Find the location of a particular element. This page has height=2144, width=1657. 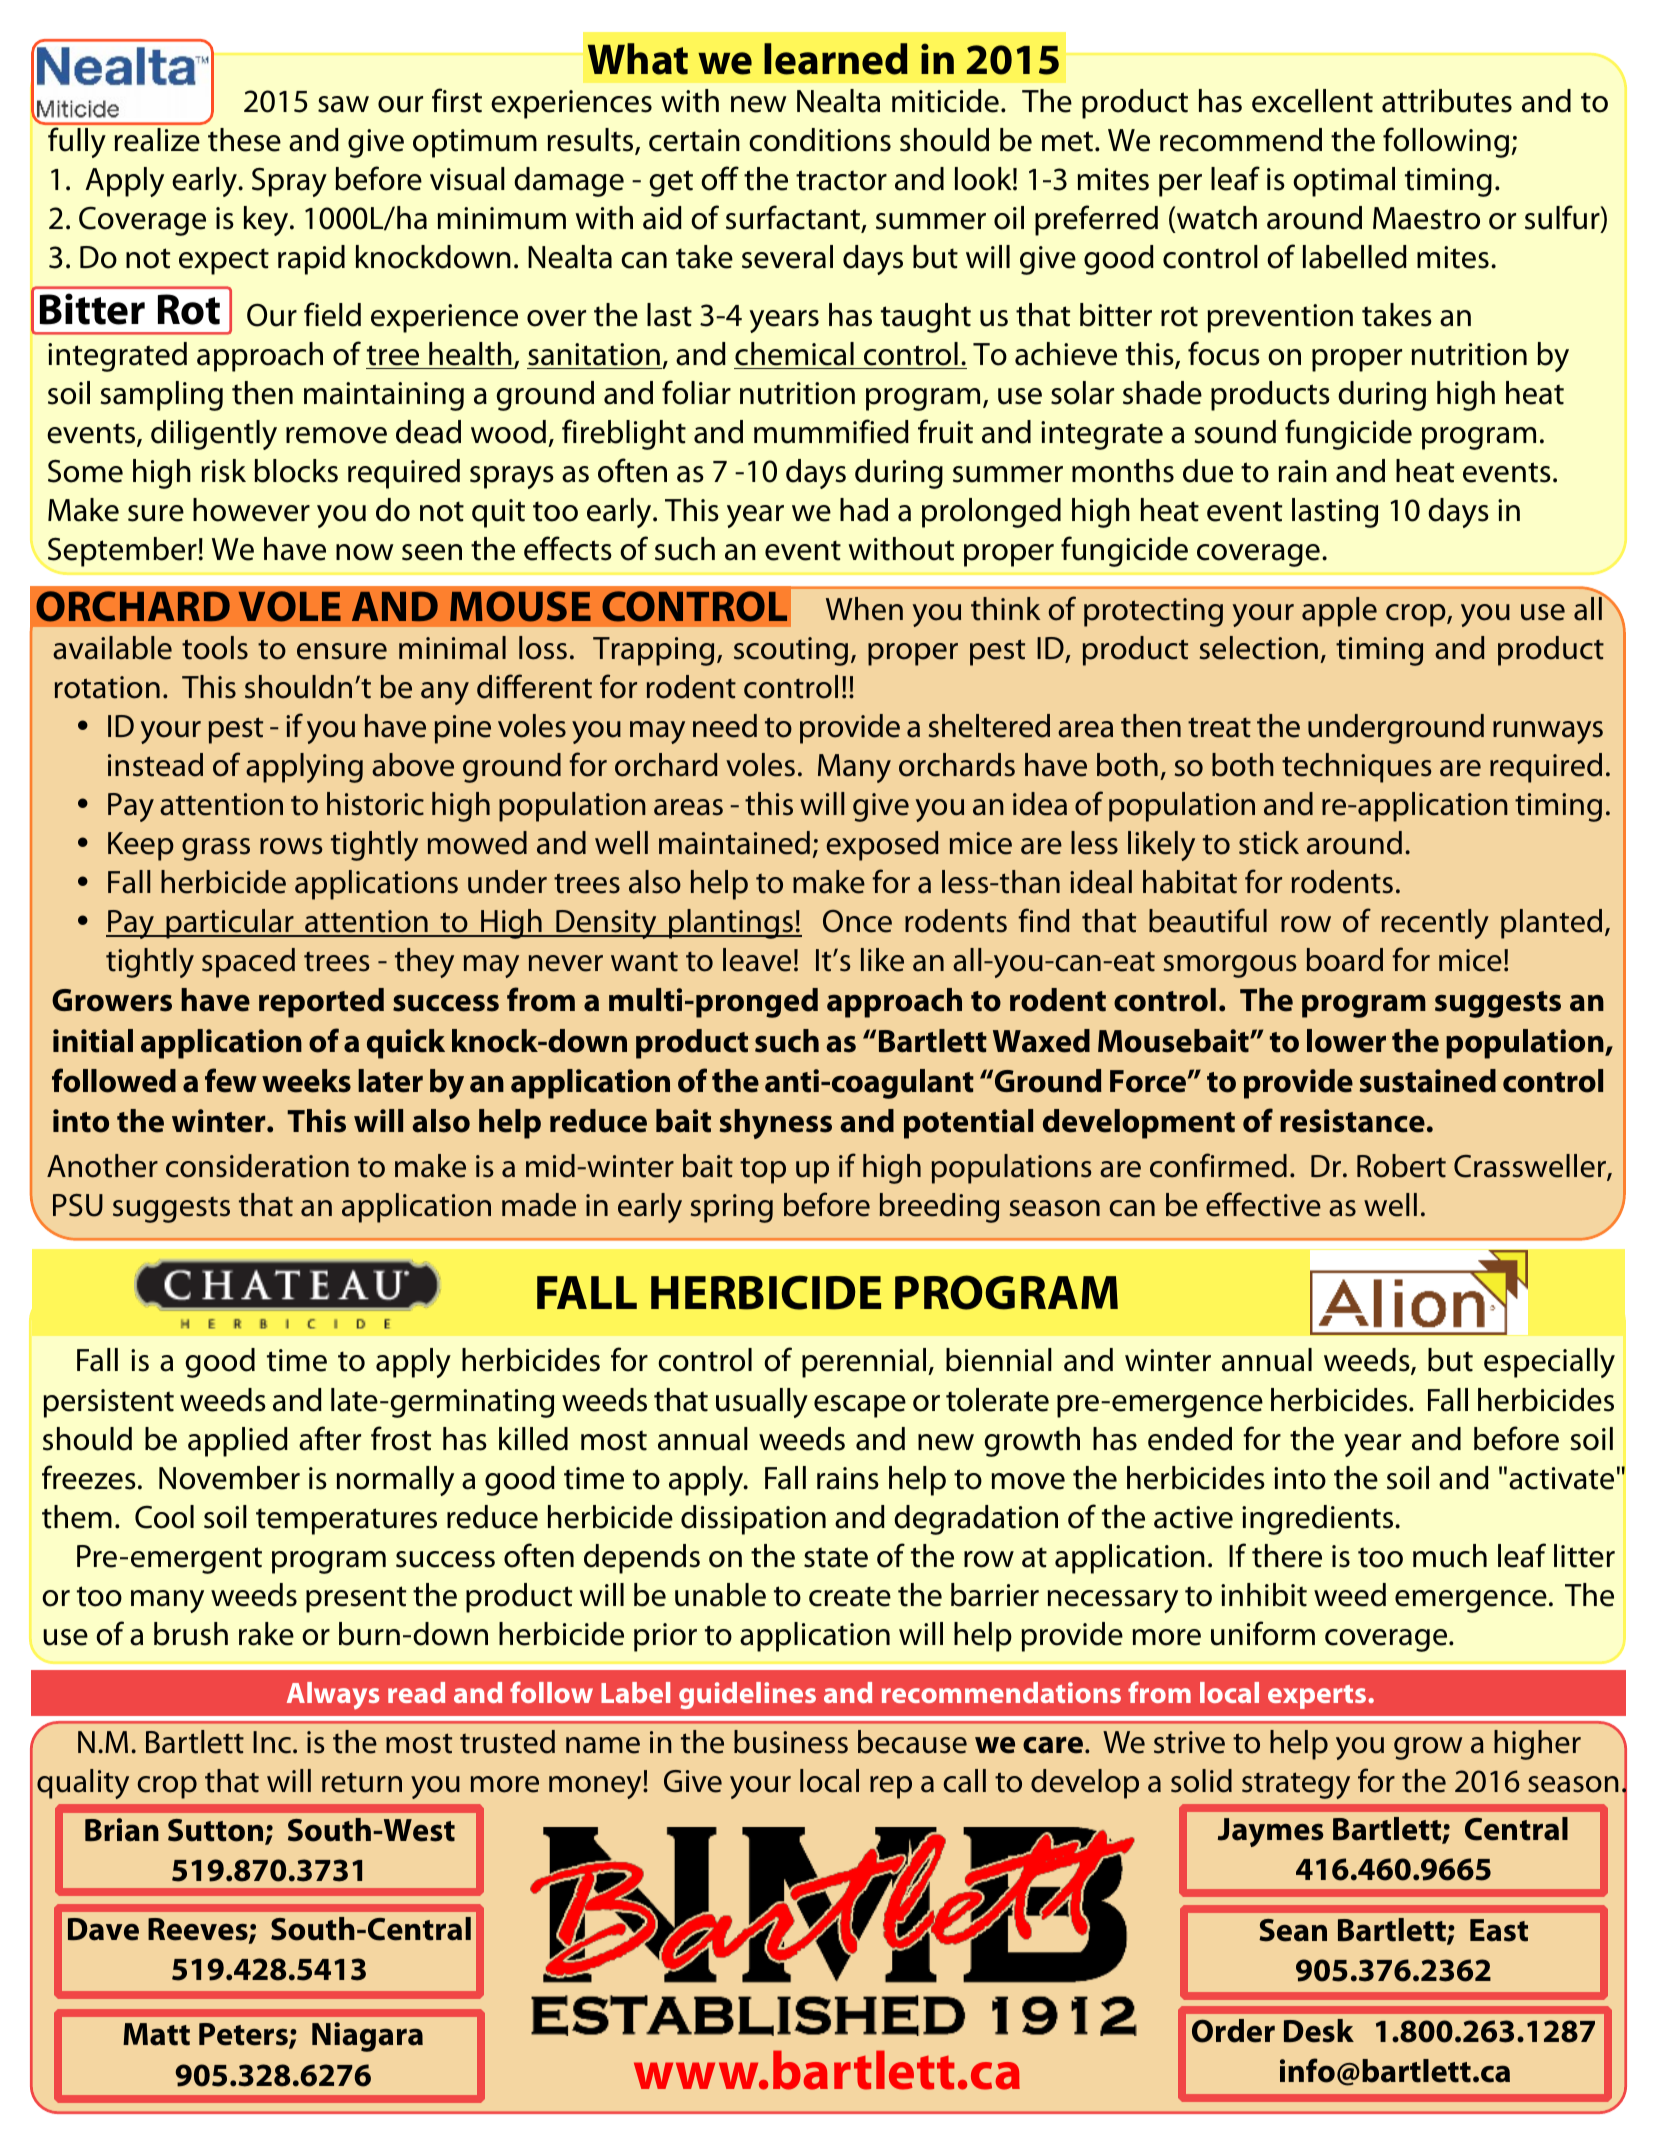

conditions is located at coordinates (820, 140).
